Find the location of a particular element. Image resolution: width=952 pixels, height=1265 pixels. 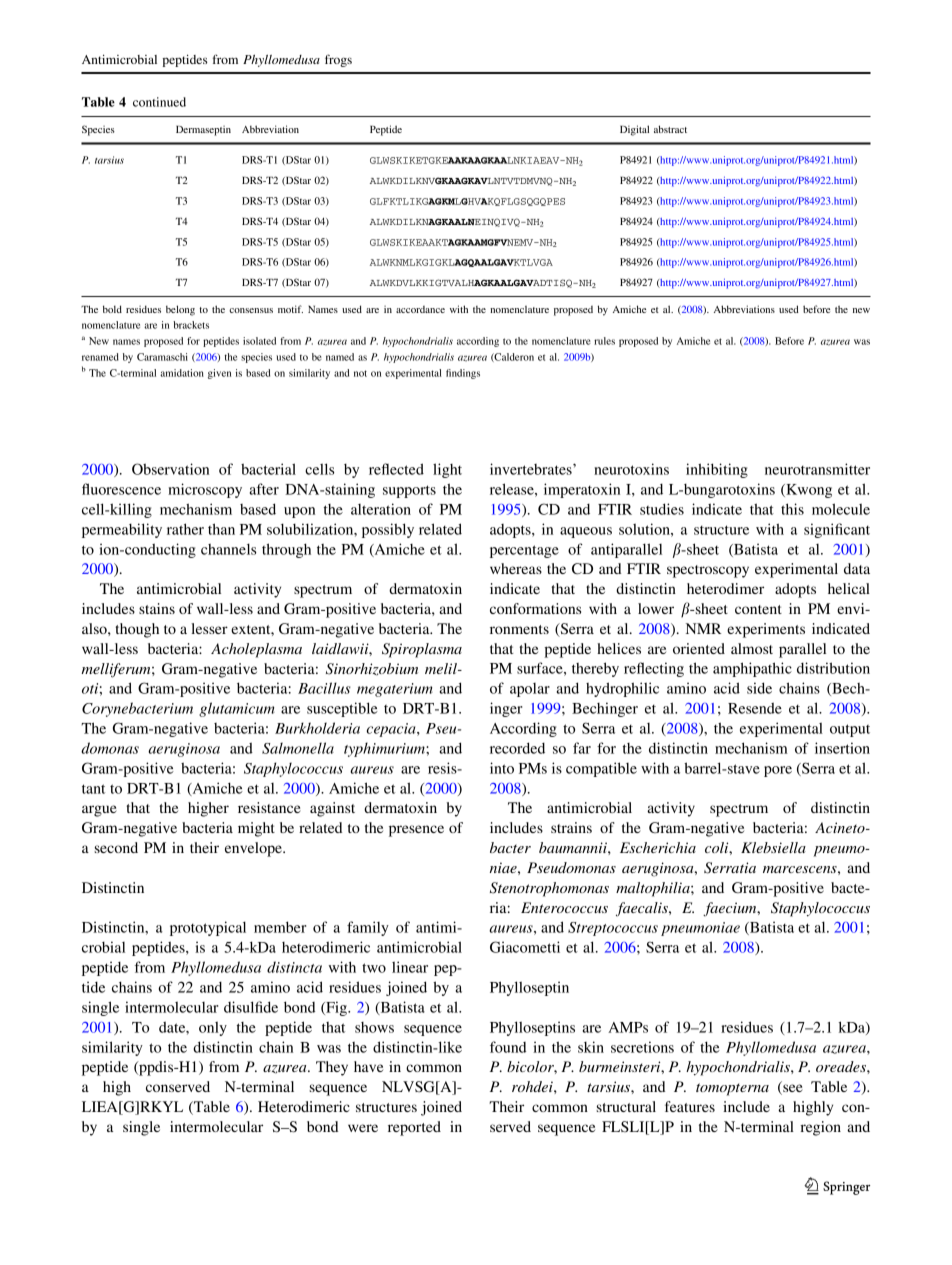

side is located at coordinates (759, 688).
